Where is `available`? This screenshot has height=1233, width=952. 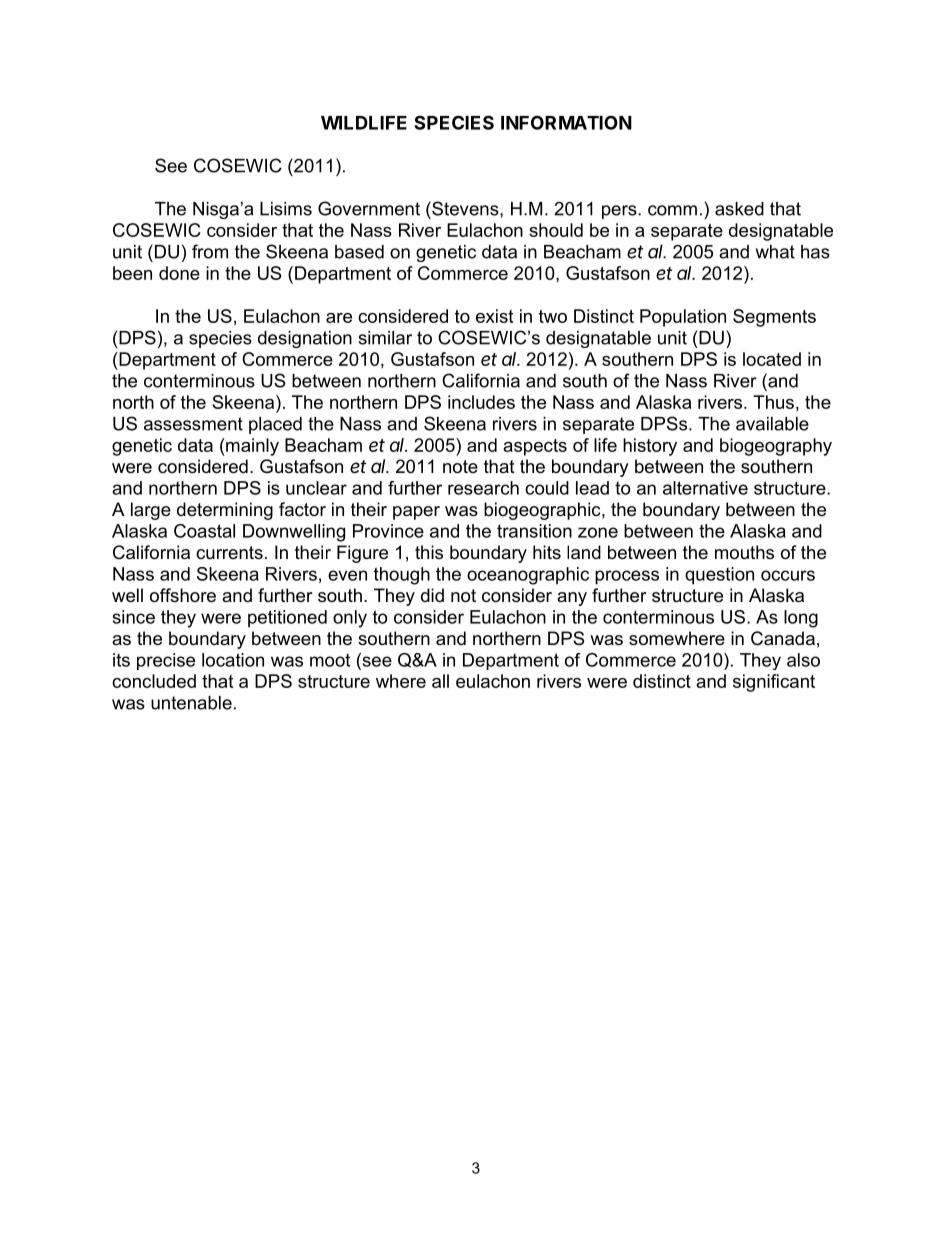 available is located at coordinates (772, 424).
